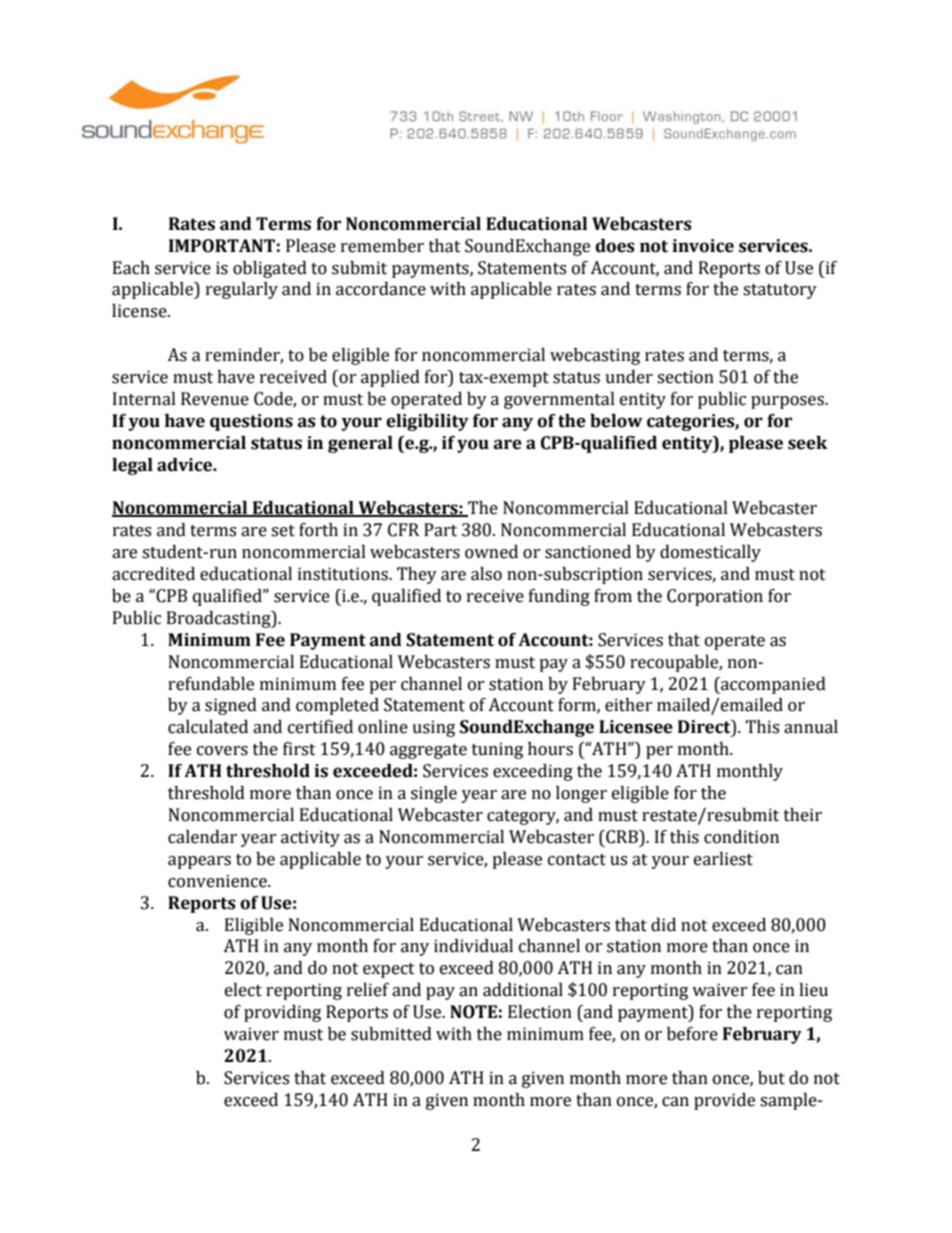  What do you see at coordinates (433, 728) in the document?
I see `using` at bounding box center [433, 728].
